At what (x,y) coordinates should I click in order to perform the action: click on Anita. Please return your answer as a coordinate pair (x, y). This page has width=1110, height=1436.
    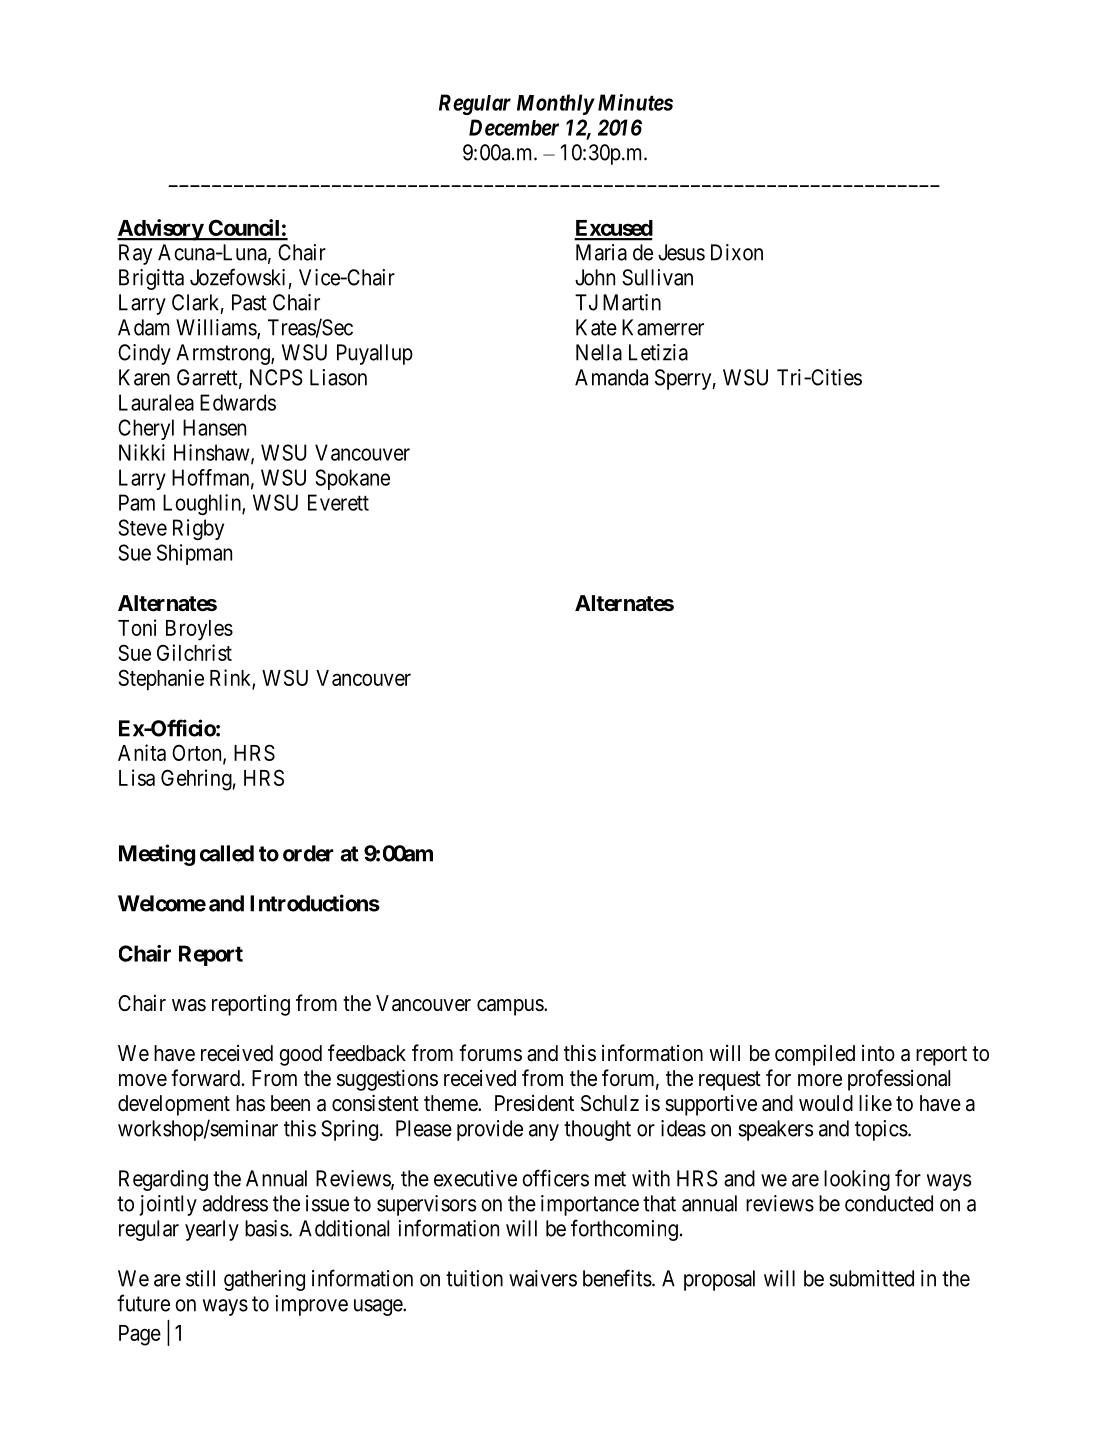
    Looking at the image, I should click on (142, 752).
